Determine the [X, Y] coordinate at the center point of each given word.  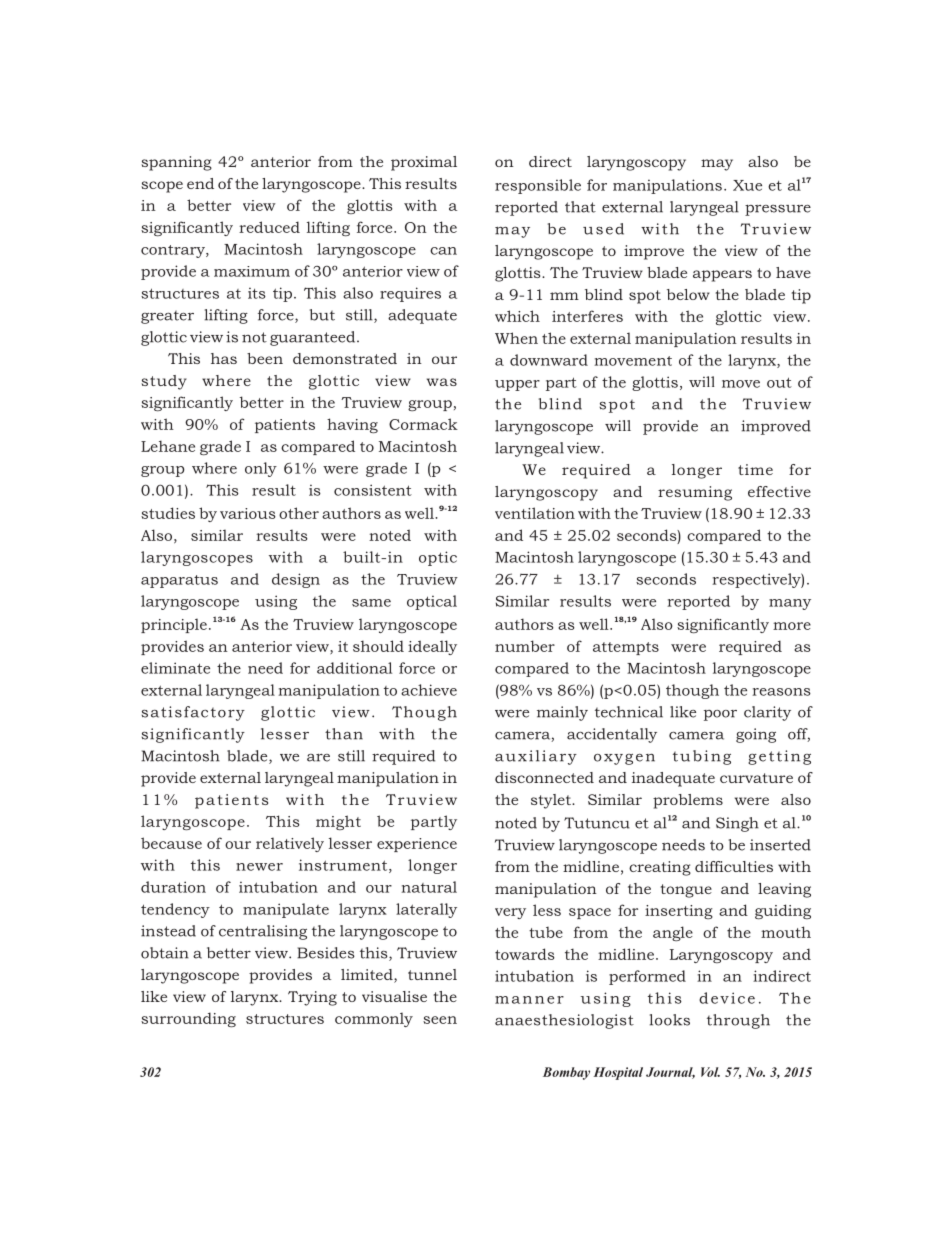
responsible [538, 186]
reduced [269, 227]
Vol [710, 1072]
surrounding [188, 1020]
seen [440, 1020]
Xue [747, 185]
